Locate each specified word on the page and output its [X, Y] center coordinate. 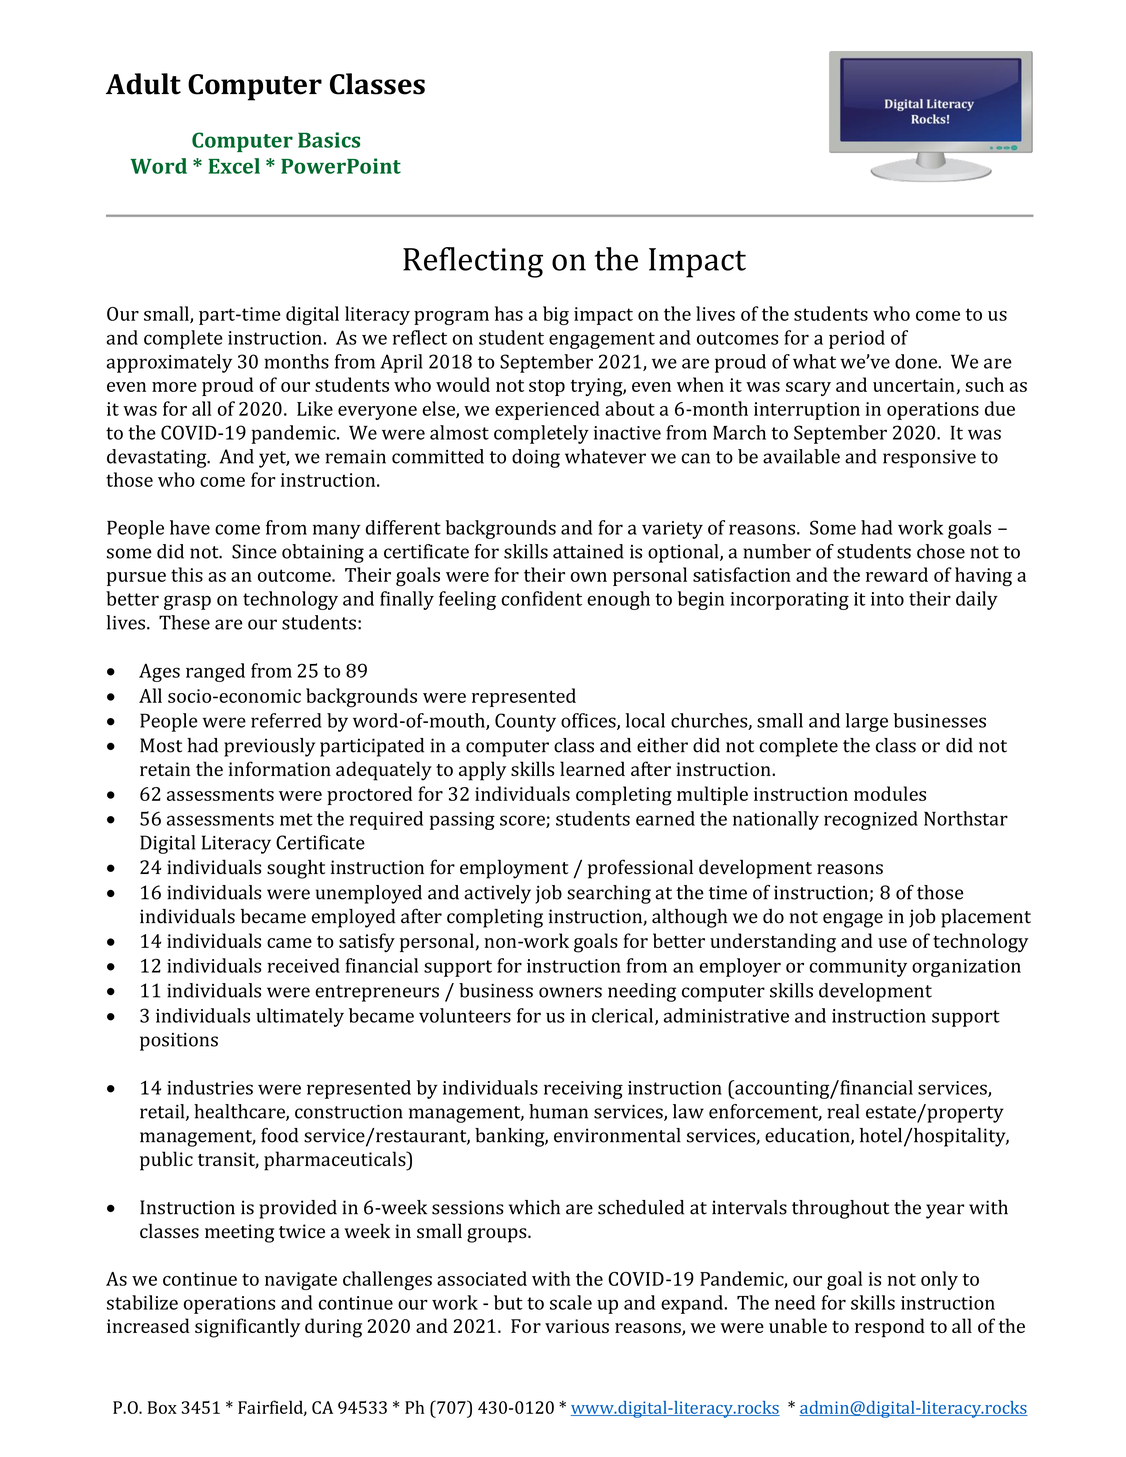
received [303, 965]
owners [570, 992]
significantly [247, 1328]
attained [588, 551]
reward [897, 574]
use [892, 943]
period [857, 339]
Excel [234, 166]
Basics [329, 140]
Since [254, 551]
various [577, 1326]
